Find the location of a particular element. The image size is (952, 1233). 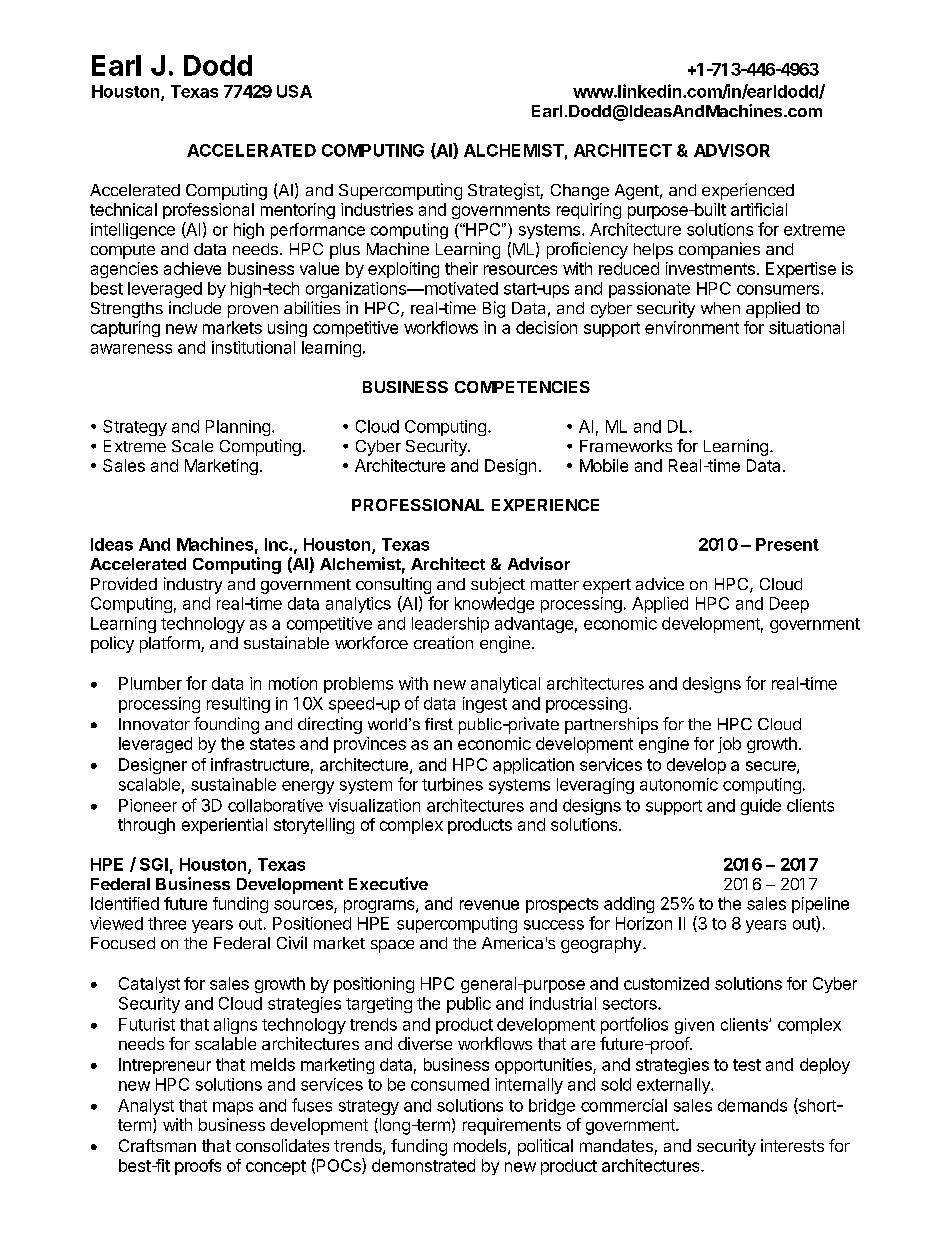

Craftsman is located at coordinates (157, 1145).
